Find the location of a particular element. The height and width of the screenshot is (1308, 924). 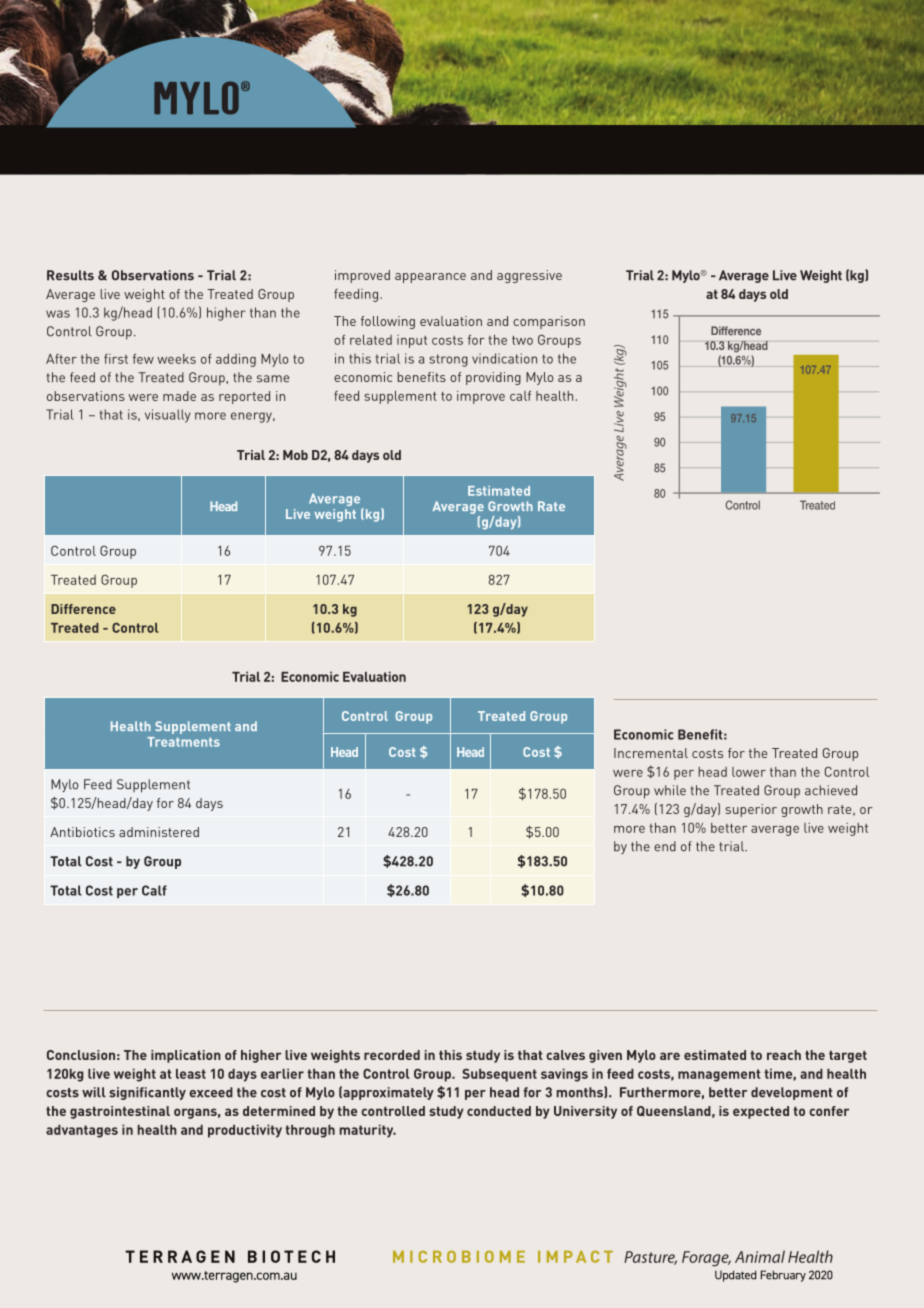

BIOTECH is located at coordinates (291, 1256).
